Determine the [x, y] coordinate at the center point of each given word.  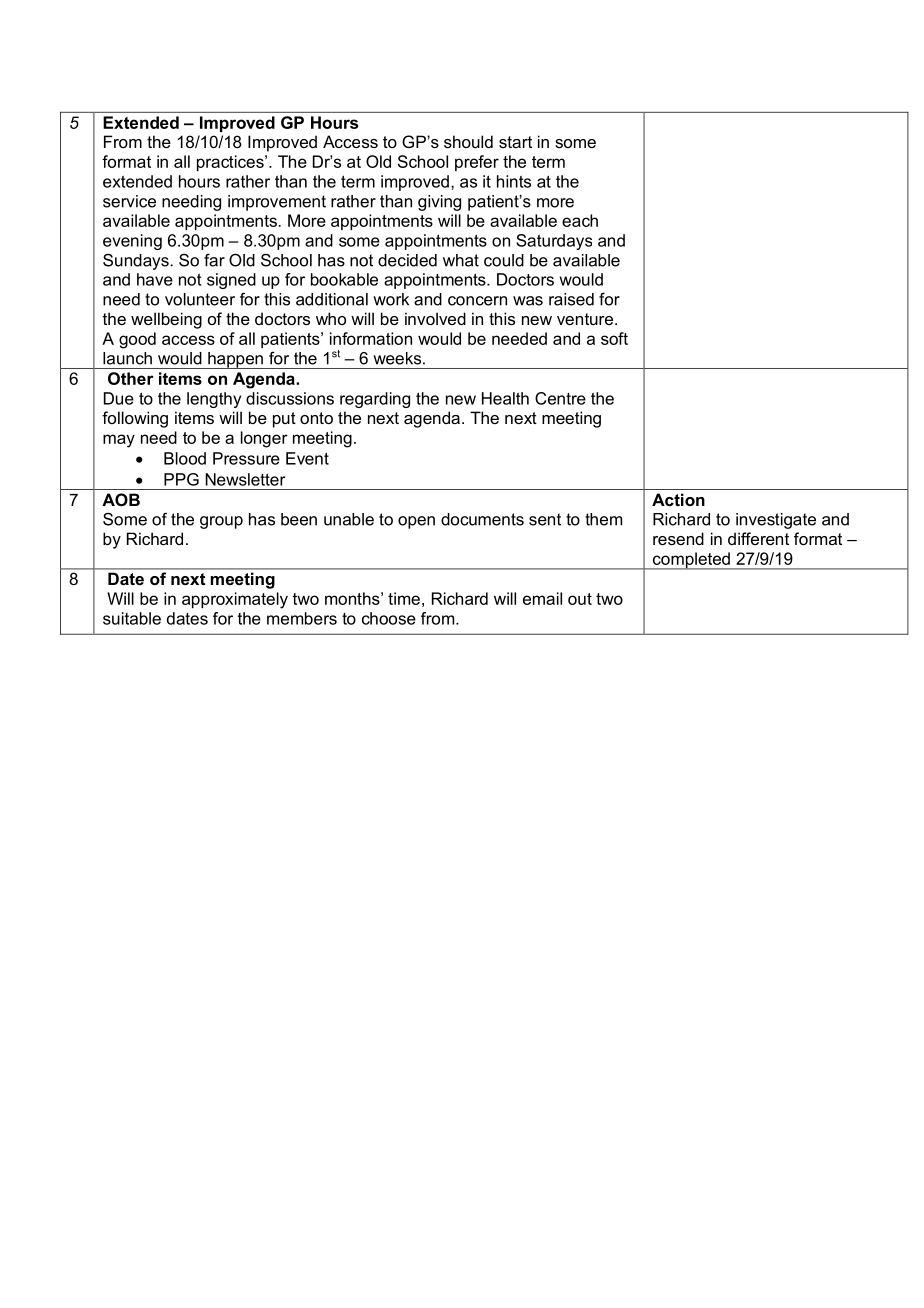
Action [678, 499]
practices [231, 163]
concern [477, 301]
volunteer [200, 299]
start [515, 142]
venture [585, 319]
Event [307, 458]
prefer [477, 163]
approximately [235, 600]
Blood [185, 458]
